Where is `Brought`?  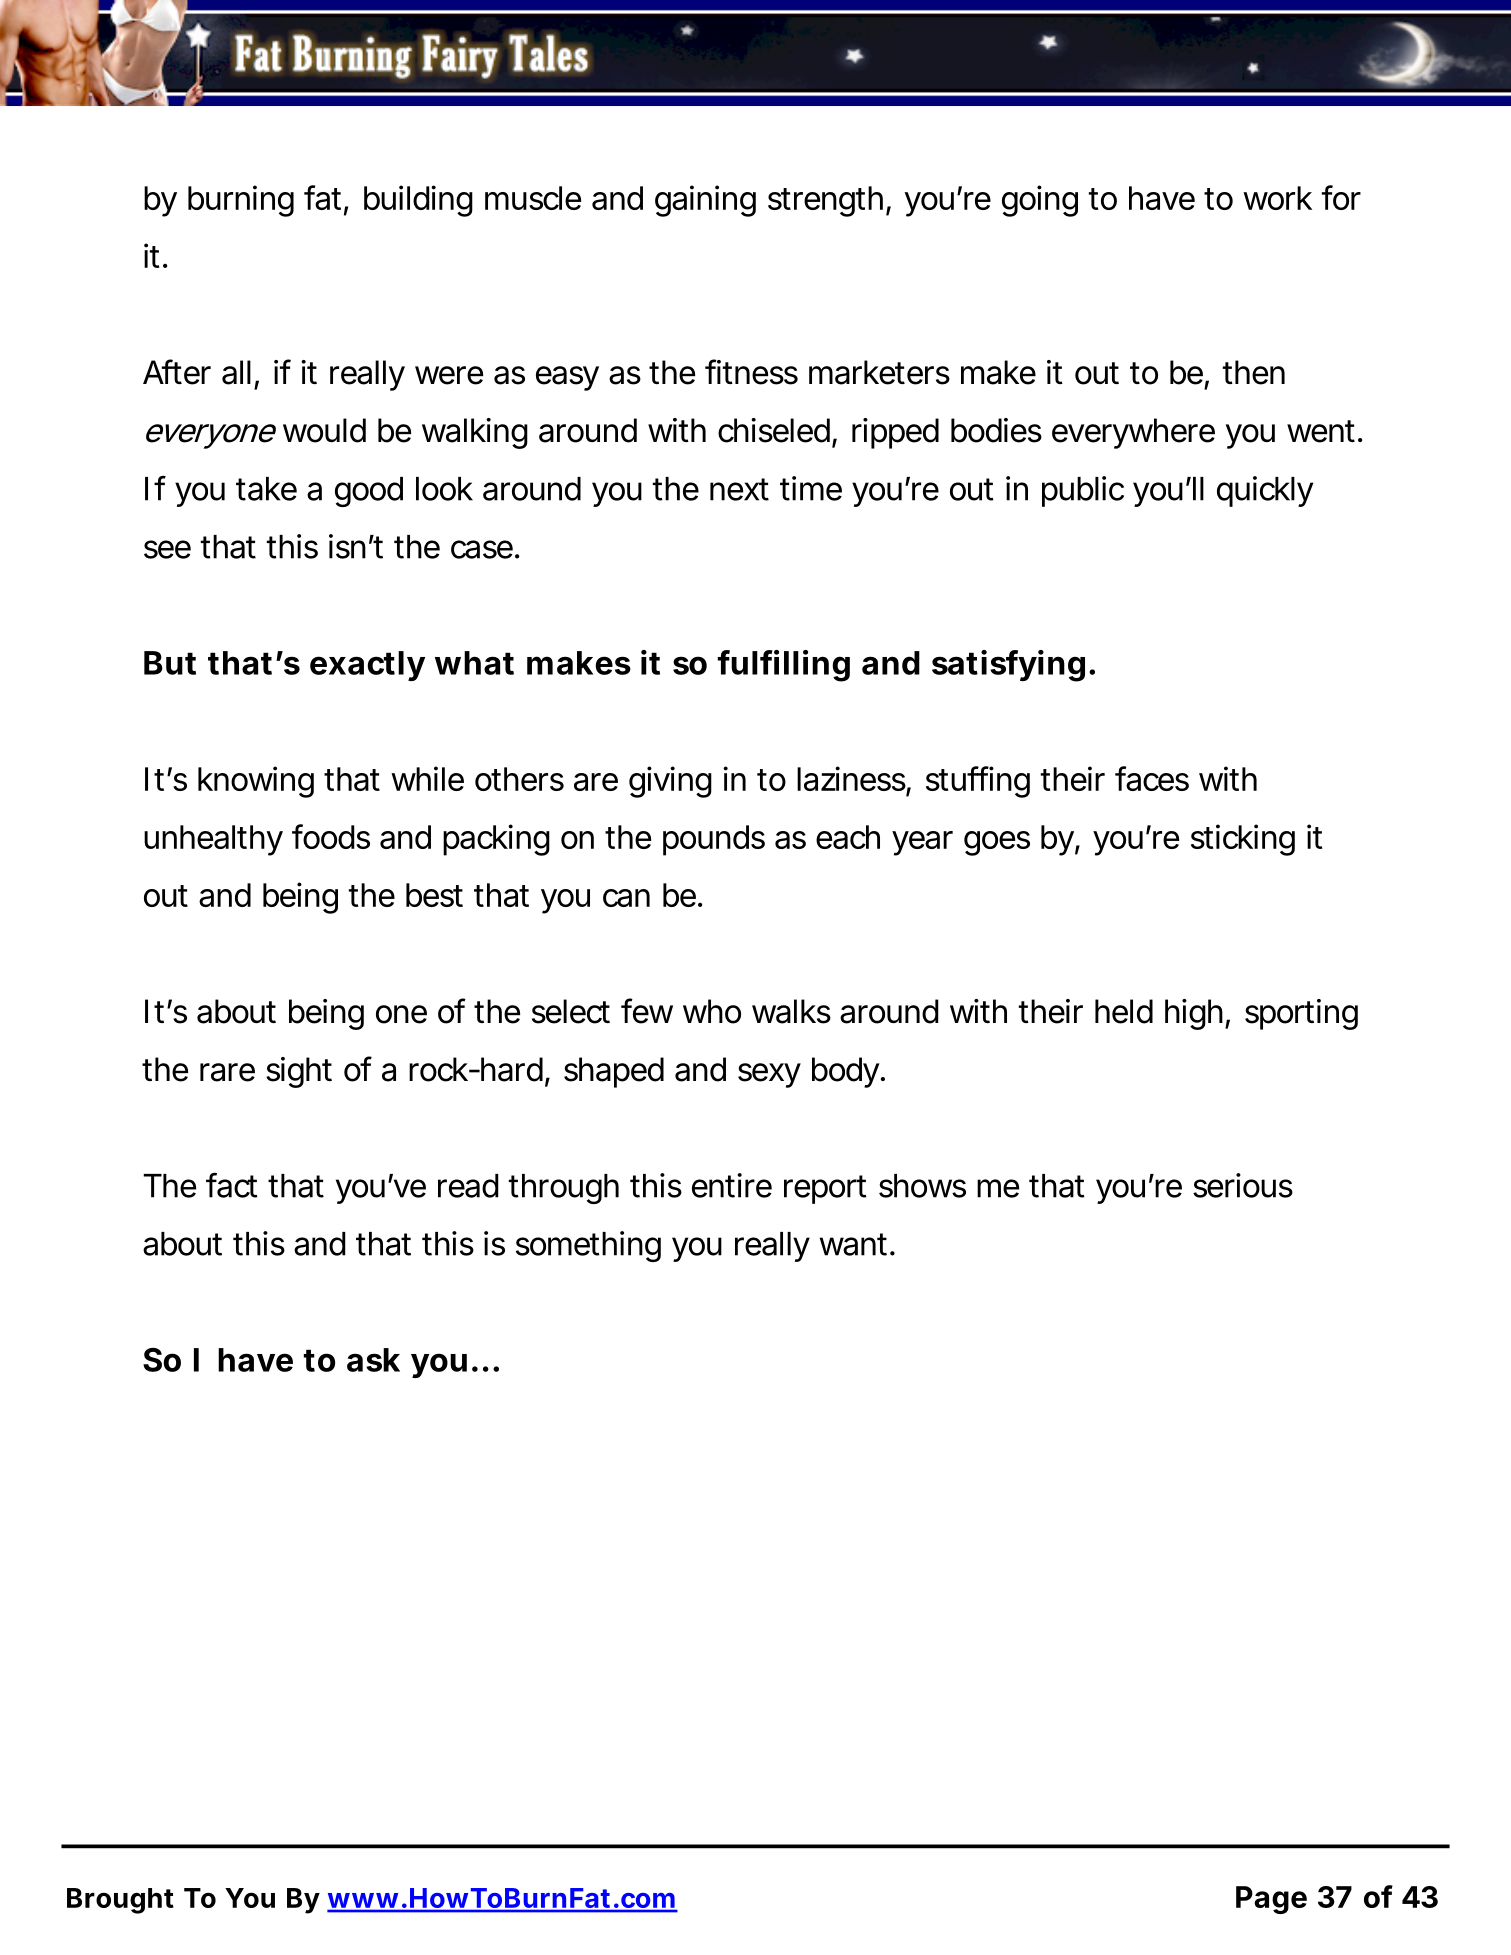 Brought is located at coordinates (120, 1901).
